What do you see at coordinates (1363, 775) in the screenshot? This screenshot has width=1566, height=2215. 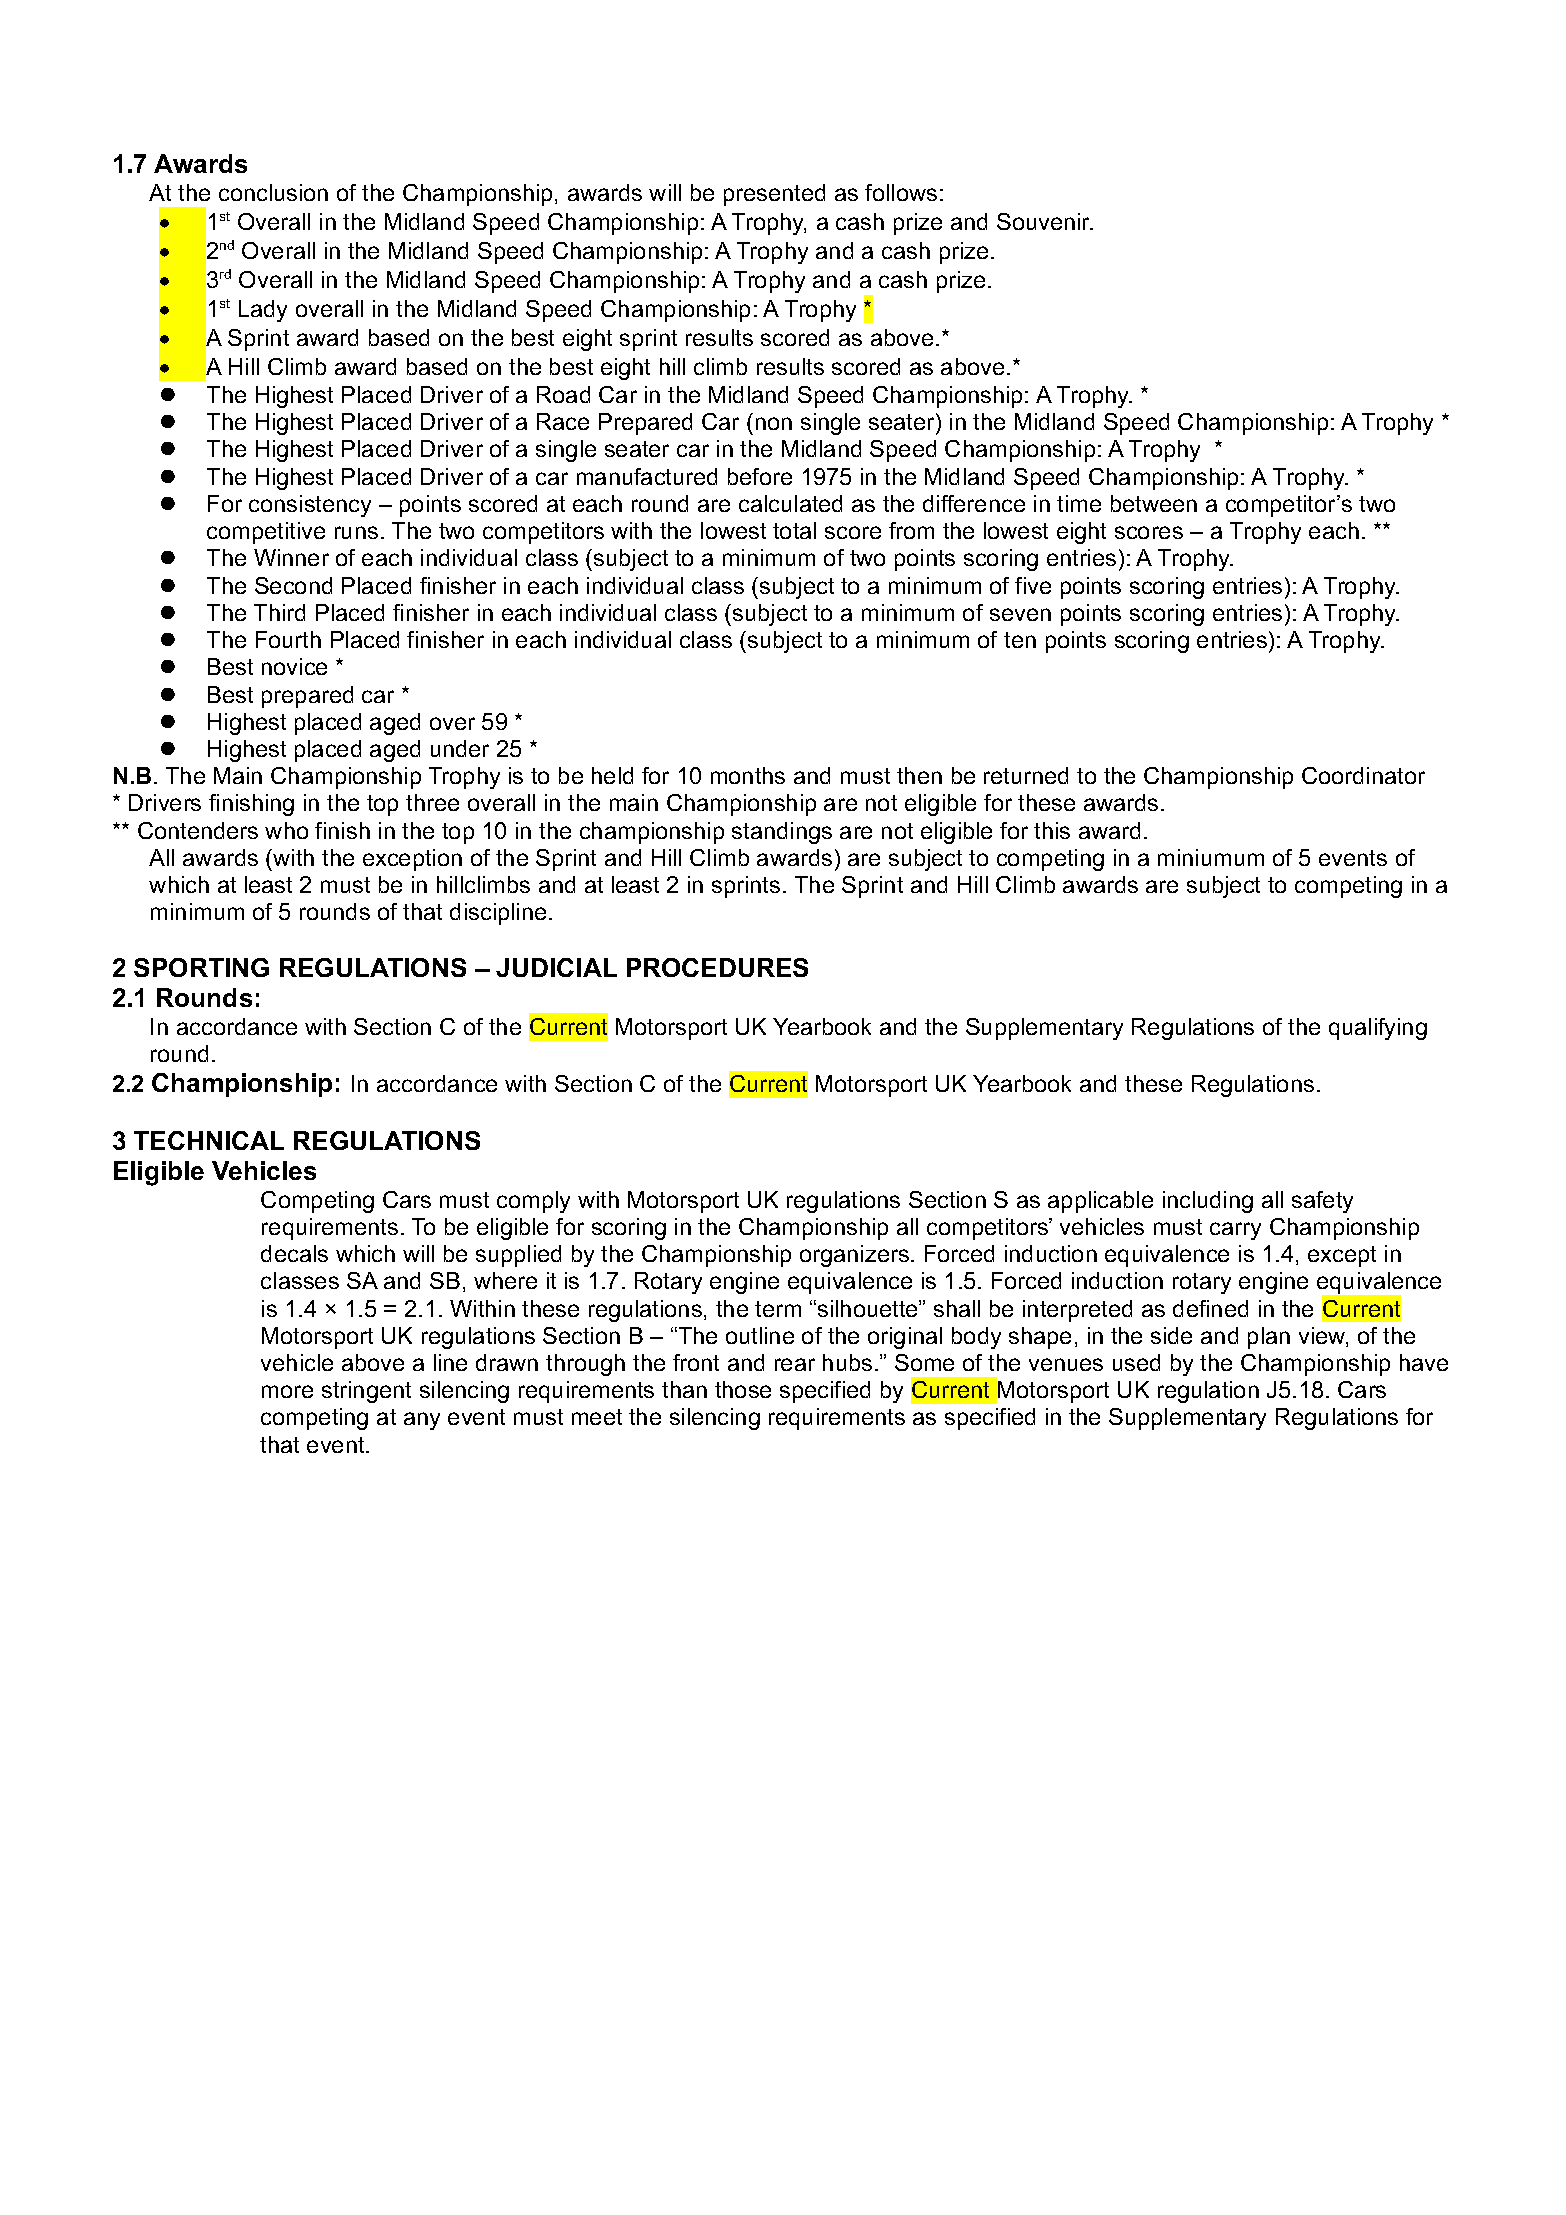 I see `Coordinator` at bounding box center [1363, 775].
